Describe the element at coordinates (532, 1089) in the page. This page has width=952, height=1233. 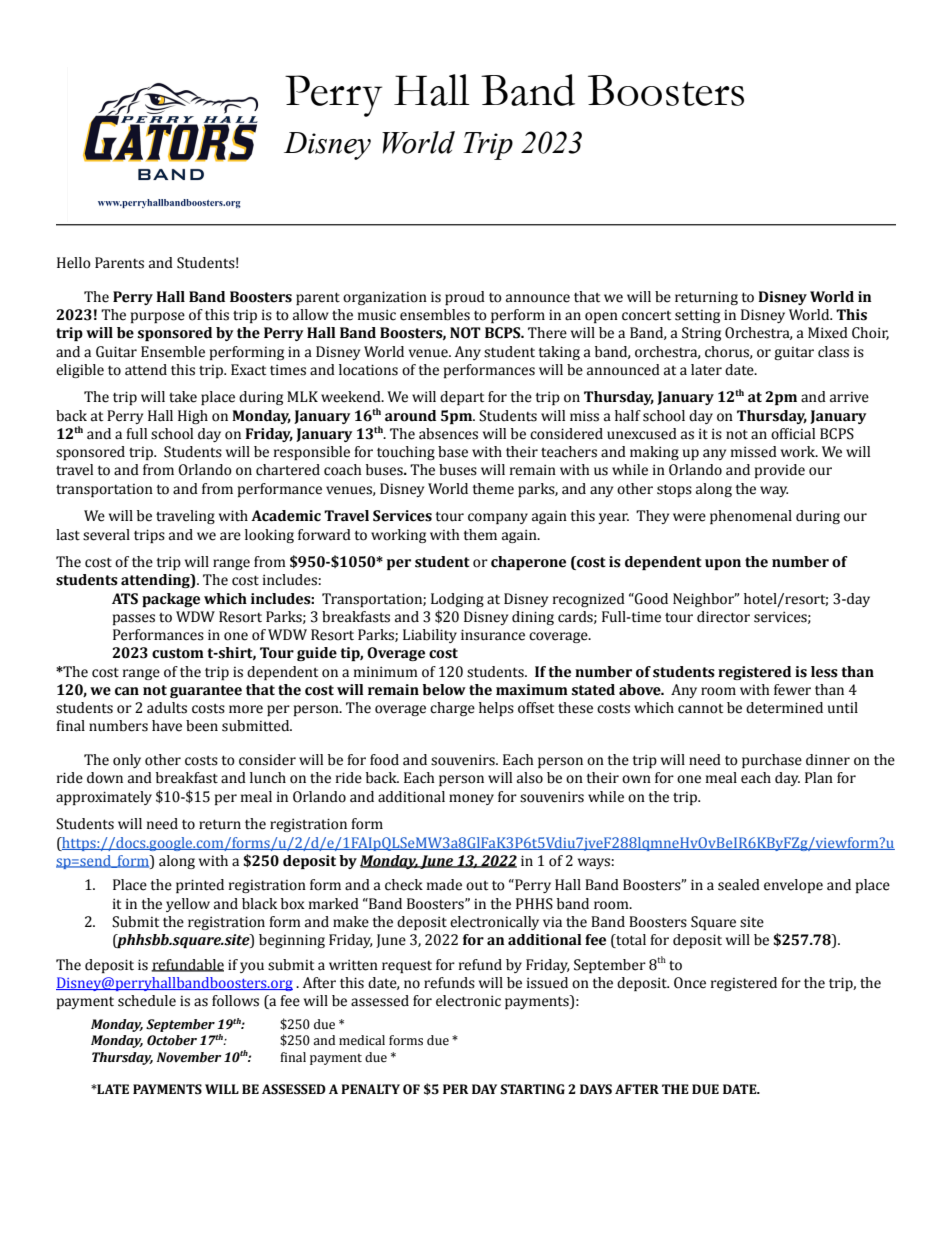
I see `STARTING` at that location.
